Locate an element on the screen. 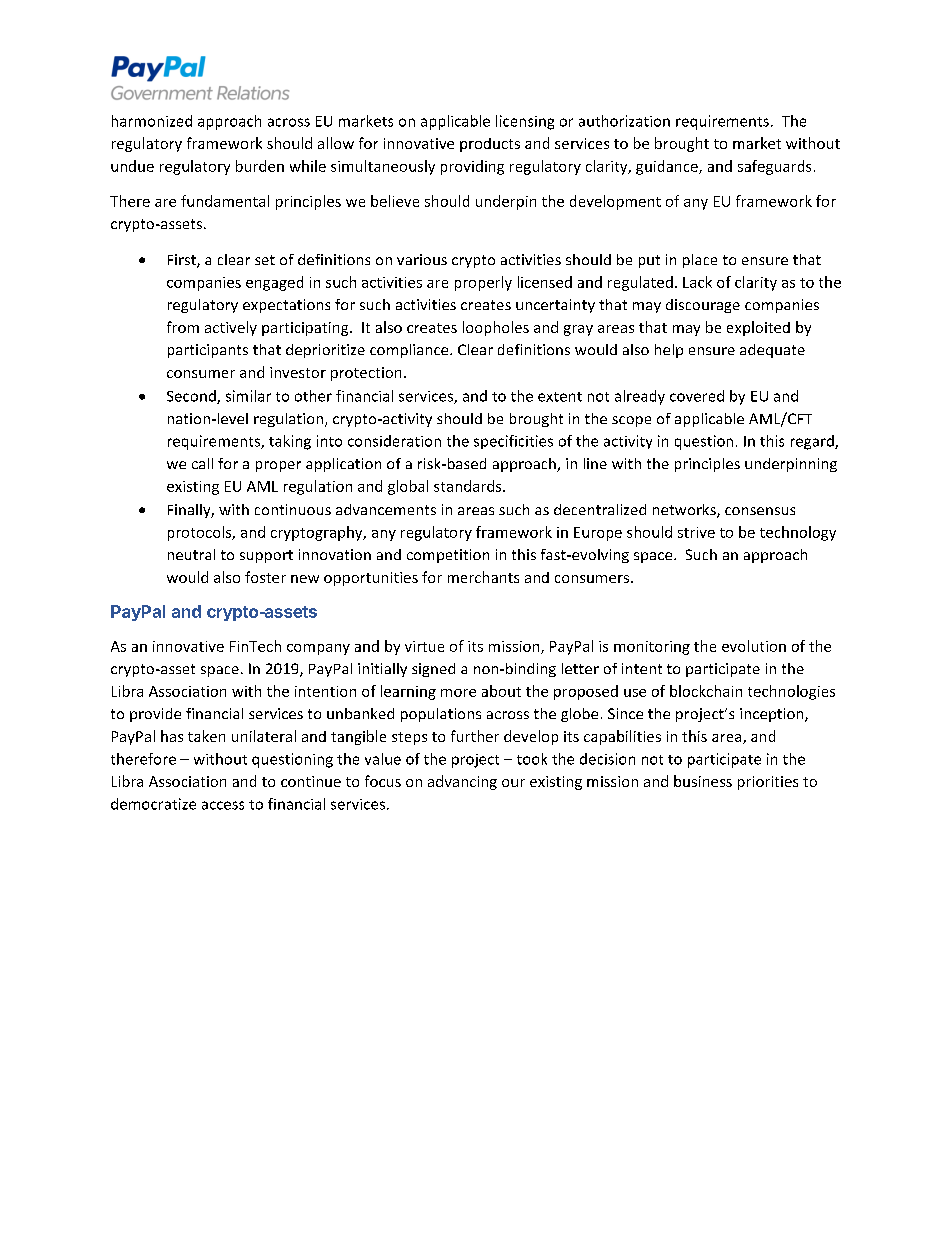  burden is located at coordinates (260, 166).
